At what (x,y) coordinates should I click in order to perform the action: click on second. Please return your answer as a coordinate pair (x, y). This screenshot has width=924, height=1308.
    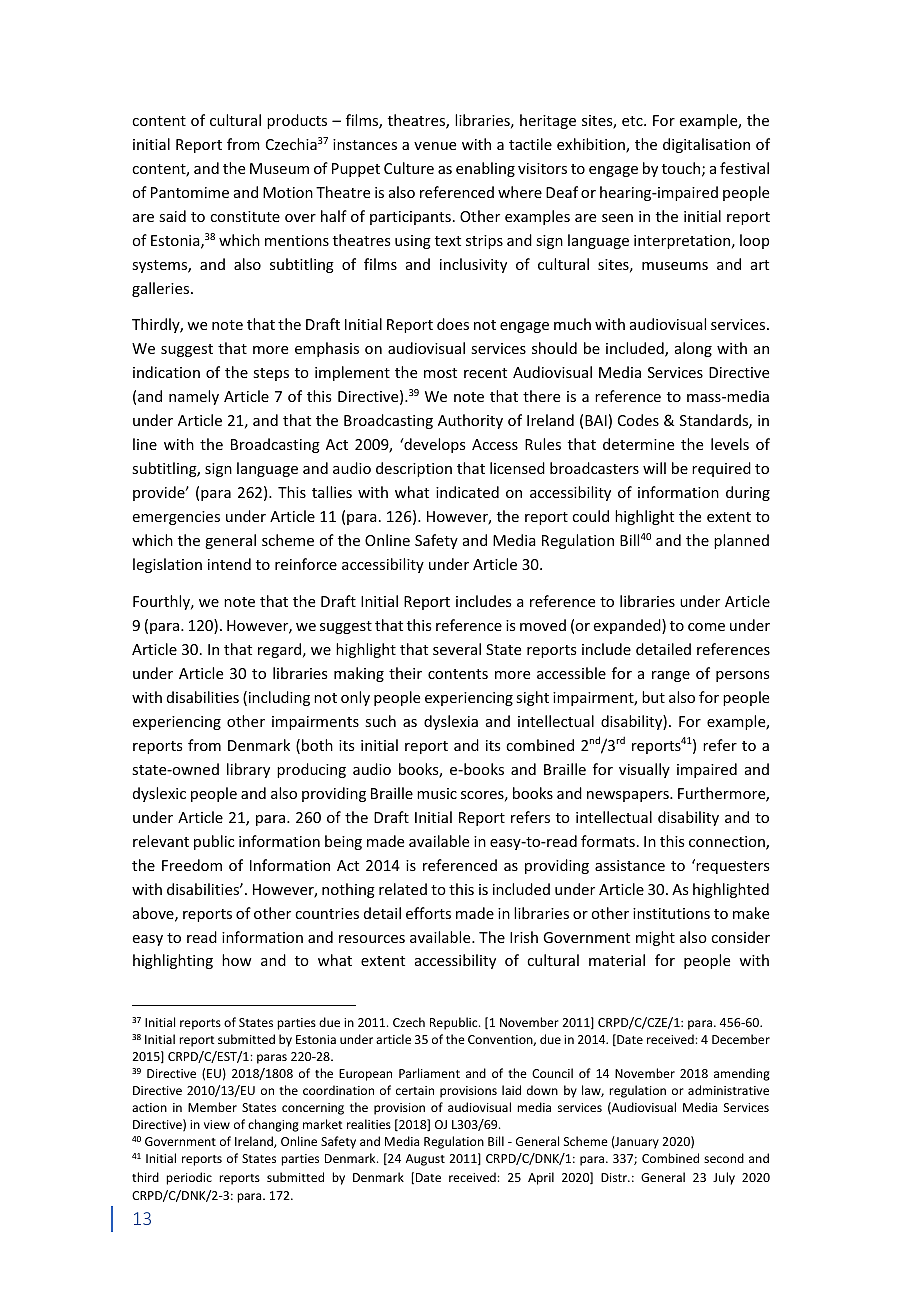
    Looking at the image, I should click on (724, 1158).
